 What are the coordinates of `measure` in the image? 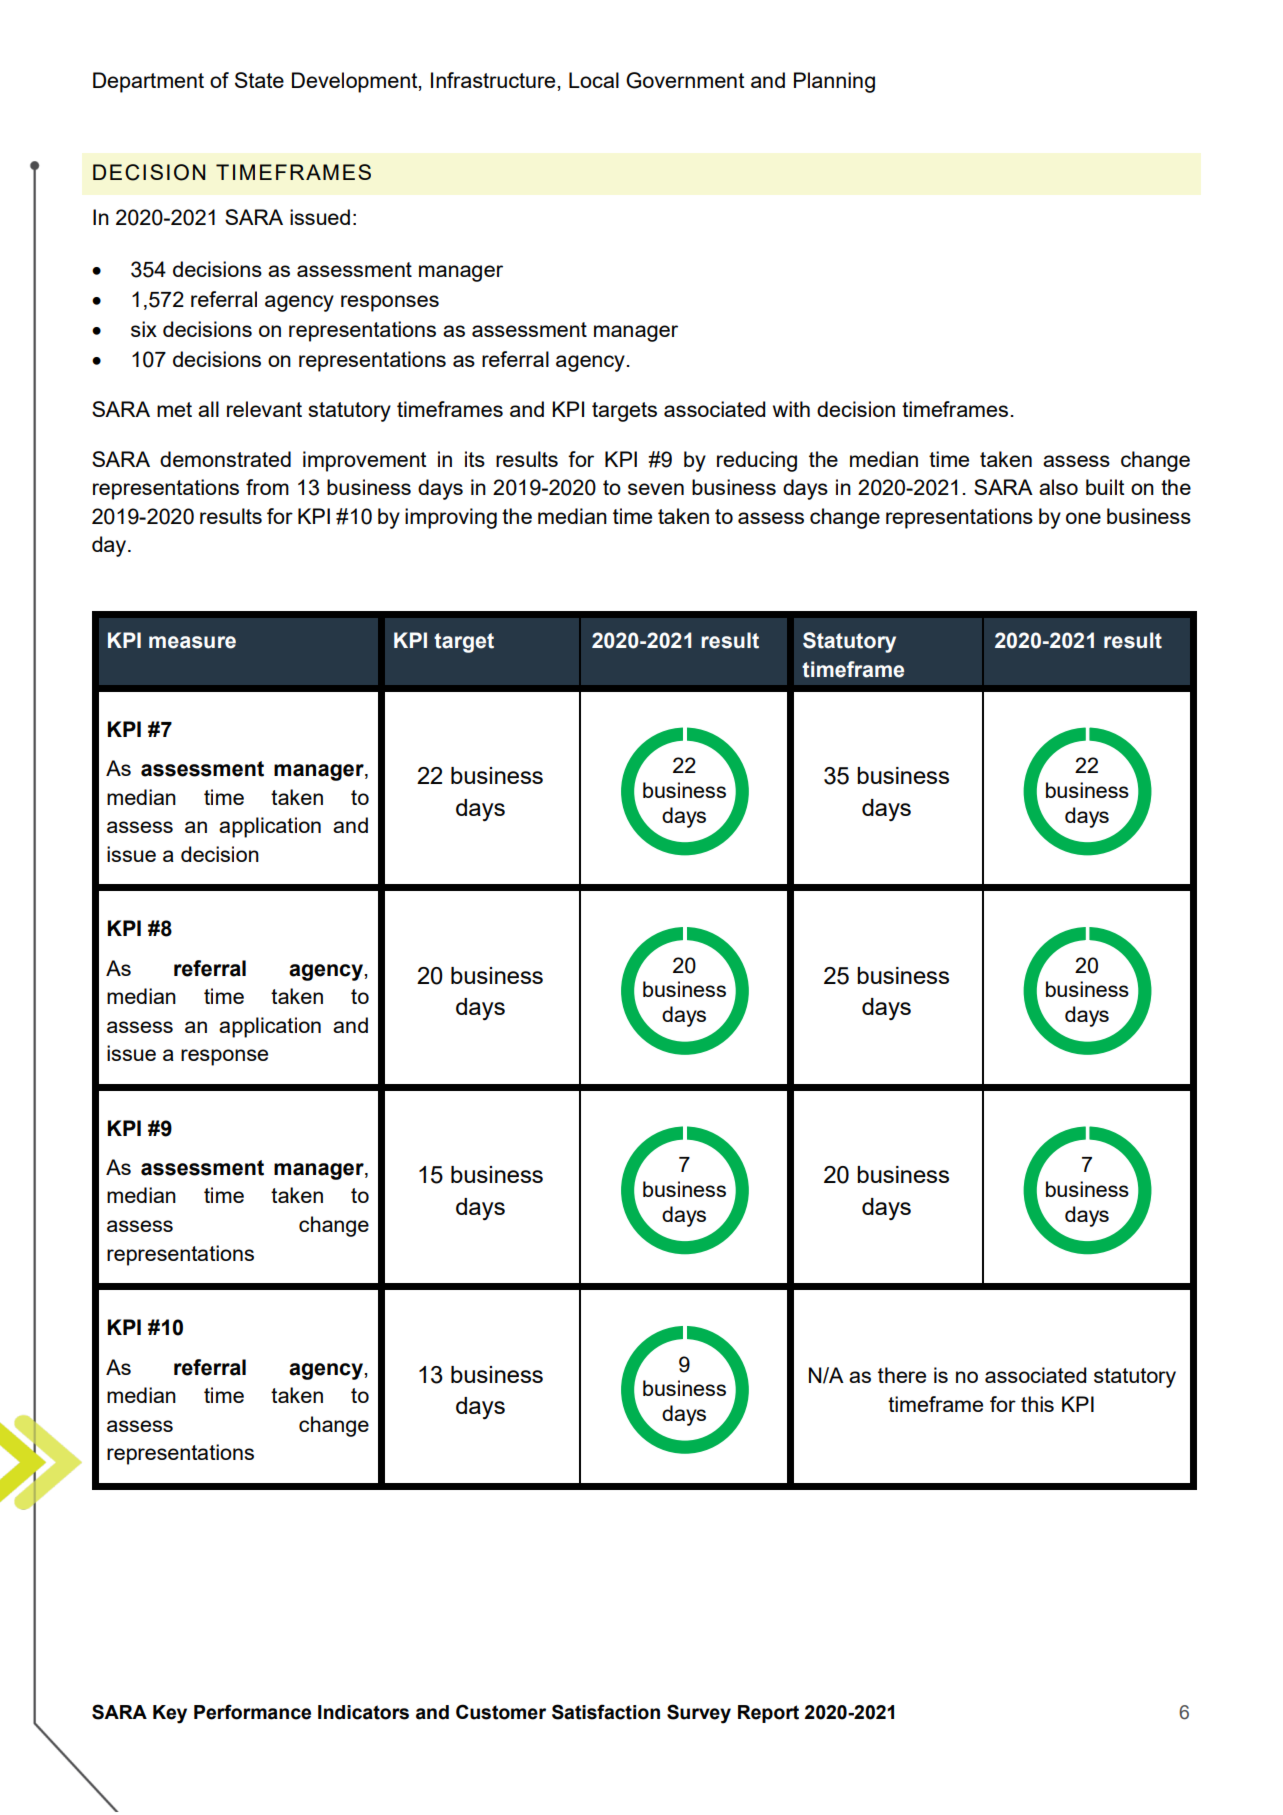 It's located at (192, 642).
